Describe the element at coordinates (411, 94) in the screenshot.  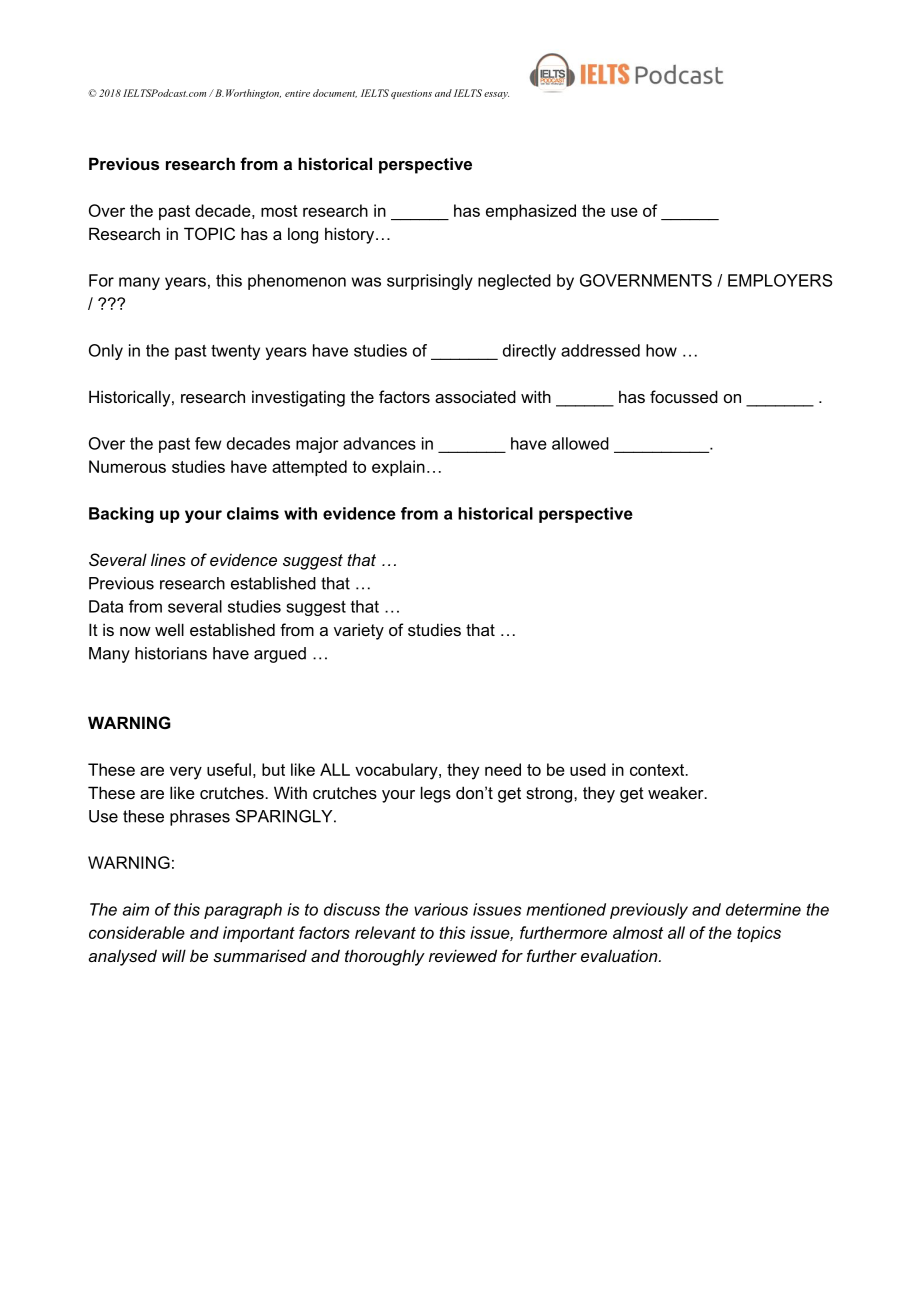
I see `questions` at that location.
